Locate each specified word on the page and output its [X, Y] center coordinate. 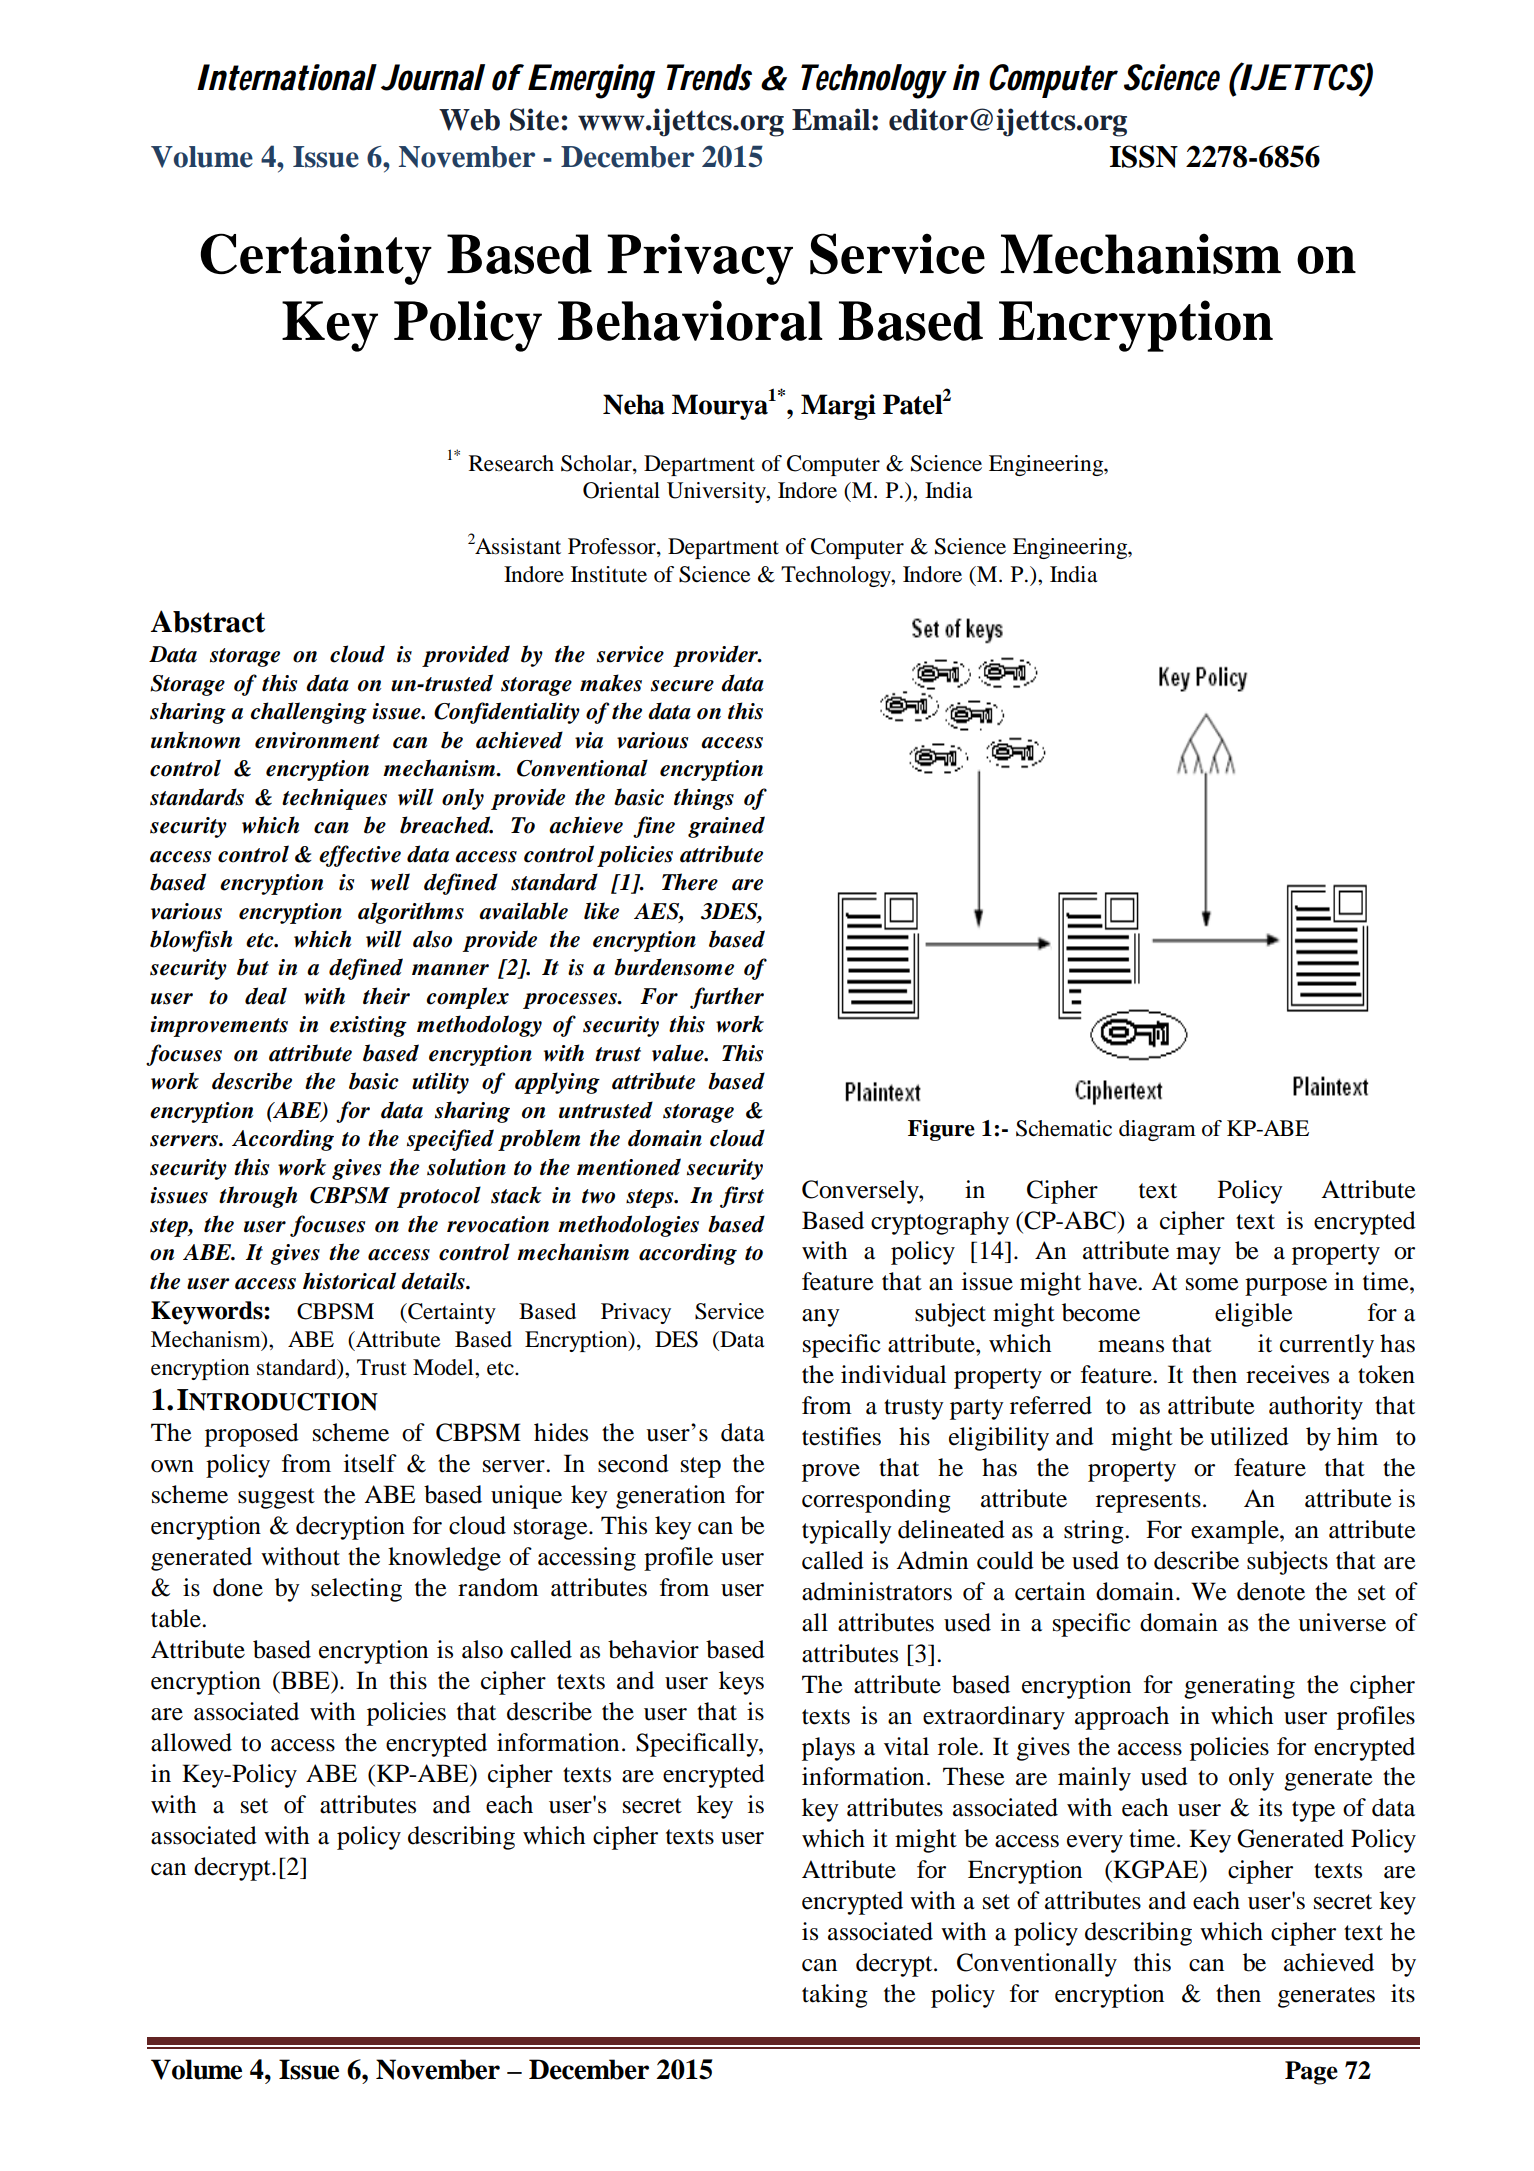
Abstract [208, 621]
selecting [356, 1590]
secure [682, 686]
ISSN [1144, 156]
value [679, 1053]
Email [832, 119]
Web [469, 120]
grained [726, 827]
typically [847, 1532]
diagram [1157, 1130]
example [1236, 1532]
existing [368, 1026]
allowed [191, 1742]
